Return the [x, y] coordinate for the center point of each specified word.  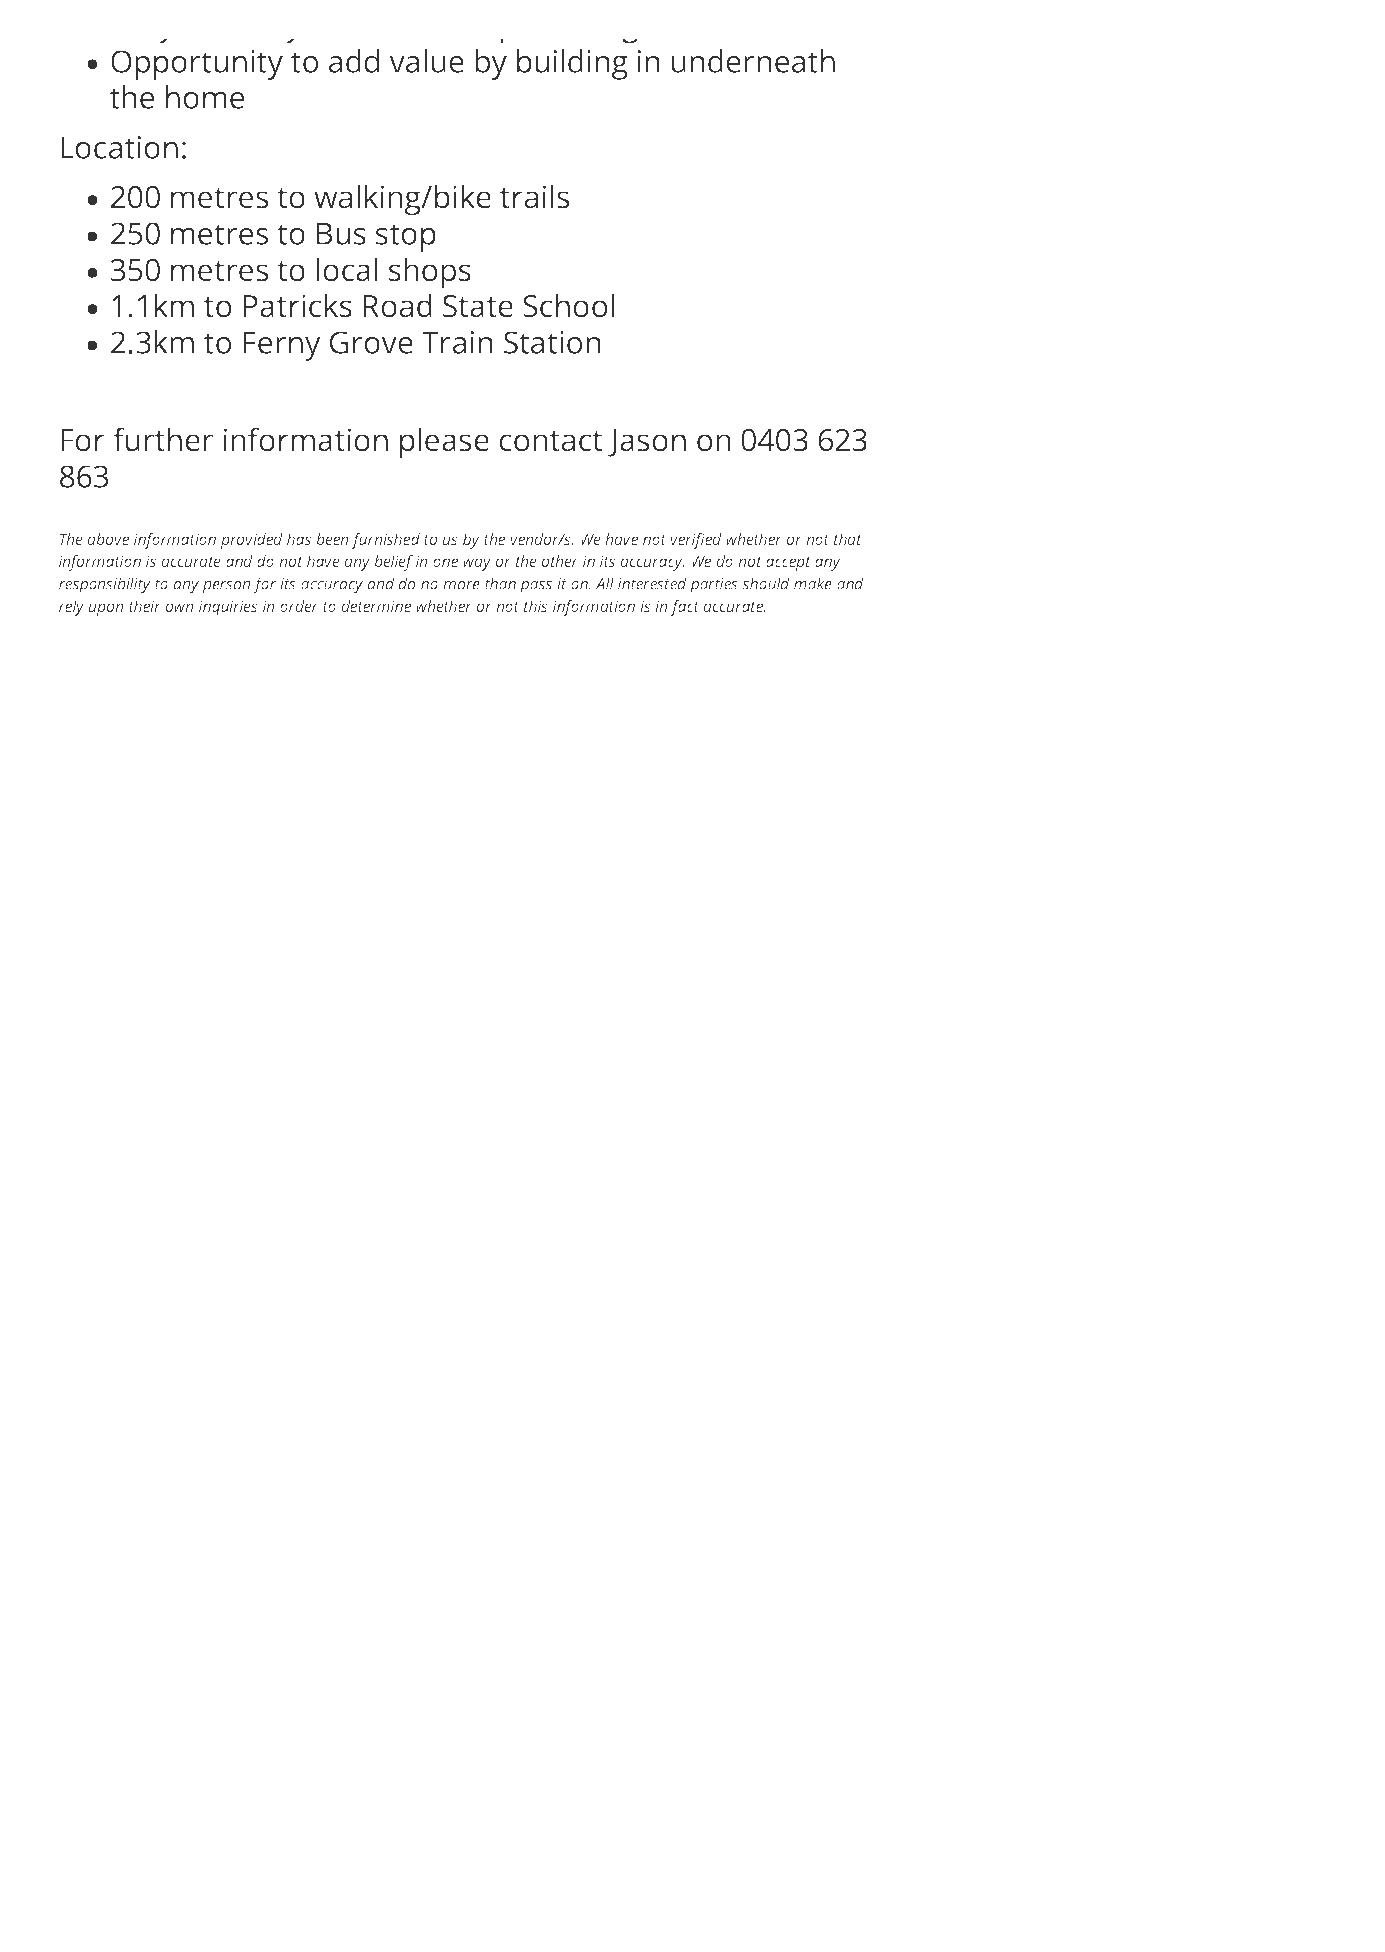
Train [457, 342]
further [163, 439]
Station [552, 342]
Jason [647, 443]
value [426, 61]
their [145, 606]
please [444, 443]
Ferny [282, 346]
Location [119, 147]
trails [534, 196]
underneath [753, 61]
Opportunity [197, 65]
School [568, 305]
